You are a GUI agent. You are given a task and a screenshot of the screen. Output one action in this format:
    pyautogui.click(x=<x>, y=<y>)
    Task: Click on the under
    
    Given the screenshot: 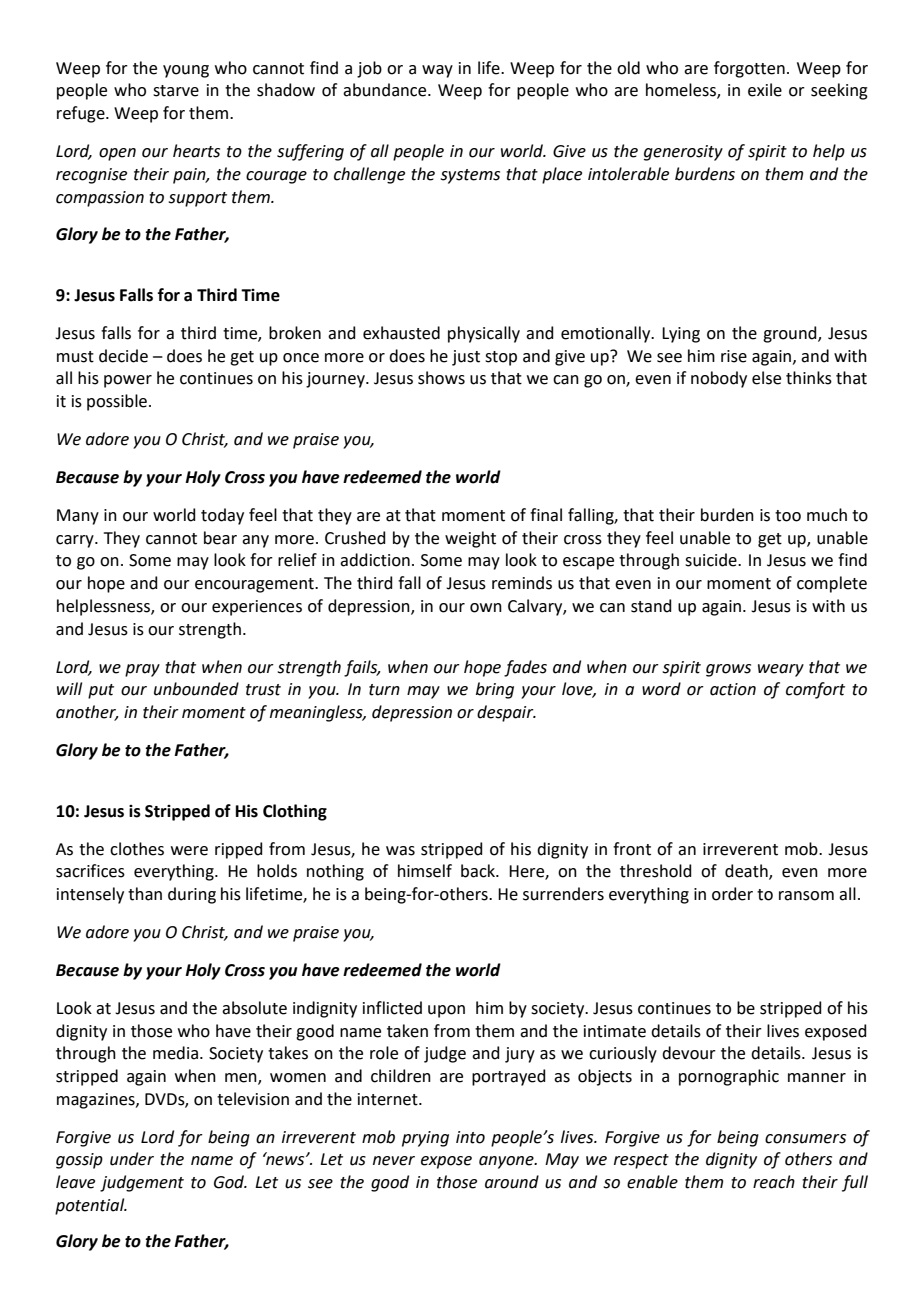 What is the action you would take?
    pyautogui.click(x=132, y=1159)
